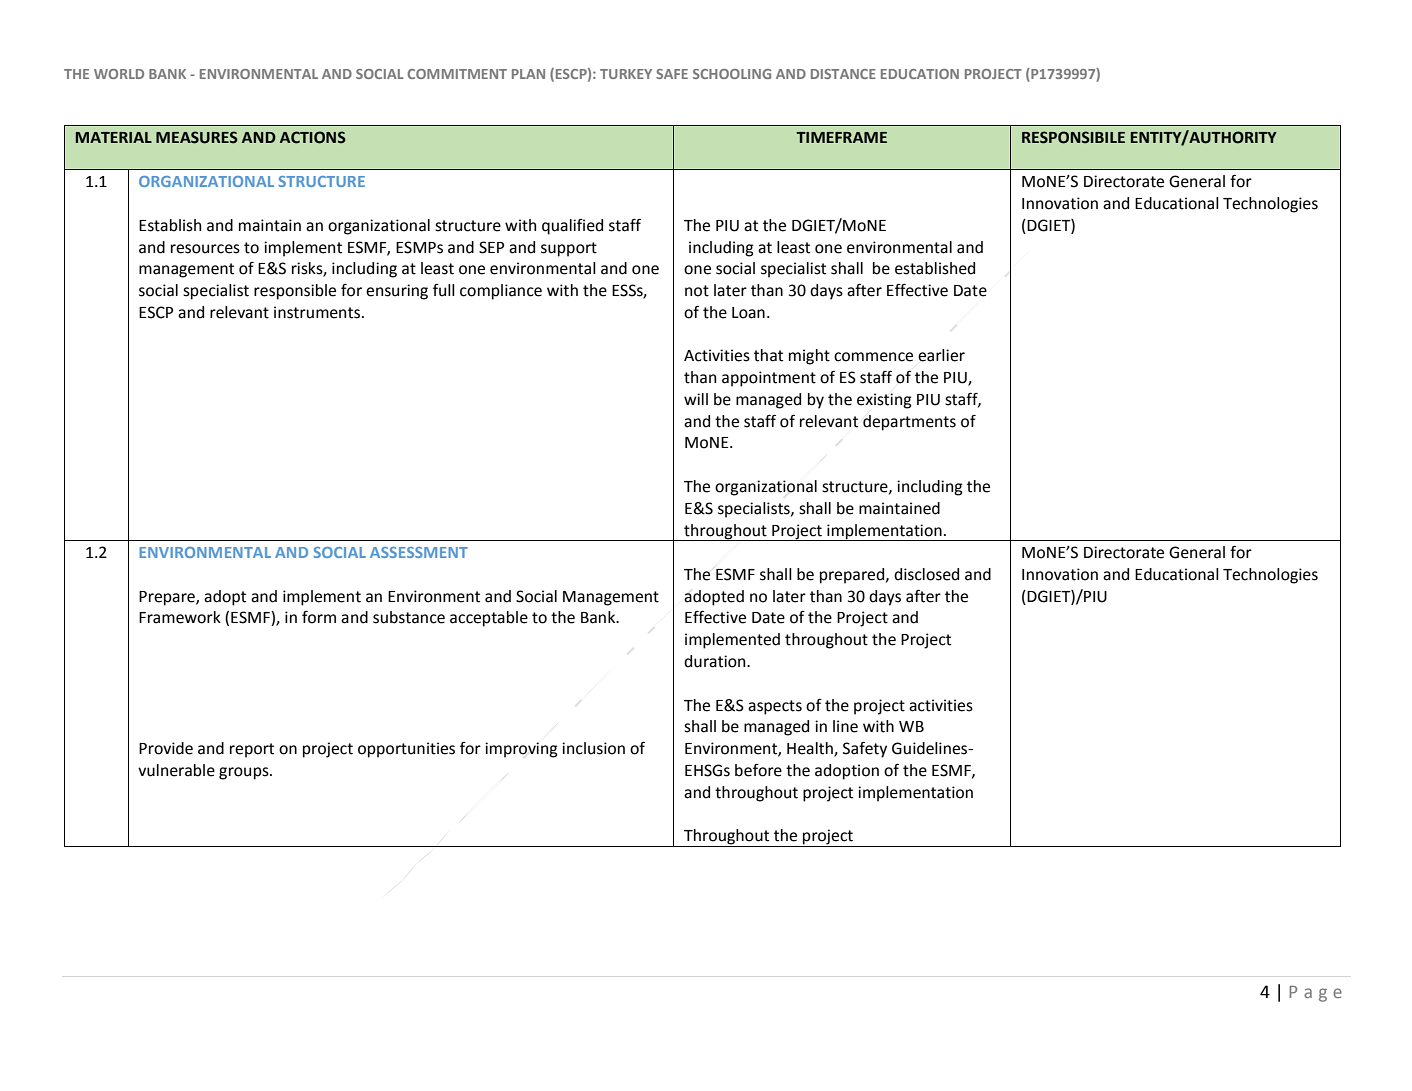 The width and height of the document is (1412, 1091). What do you see at coordinates (748, 313) in the document?
I see `Loan` at bounding box center [748, 313].
